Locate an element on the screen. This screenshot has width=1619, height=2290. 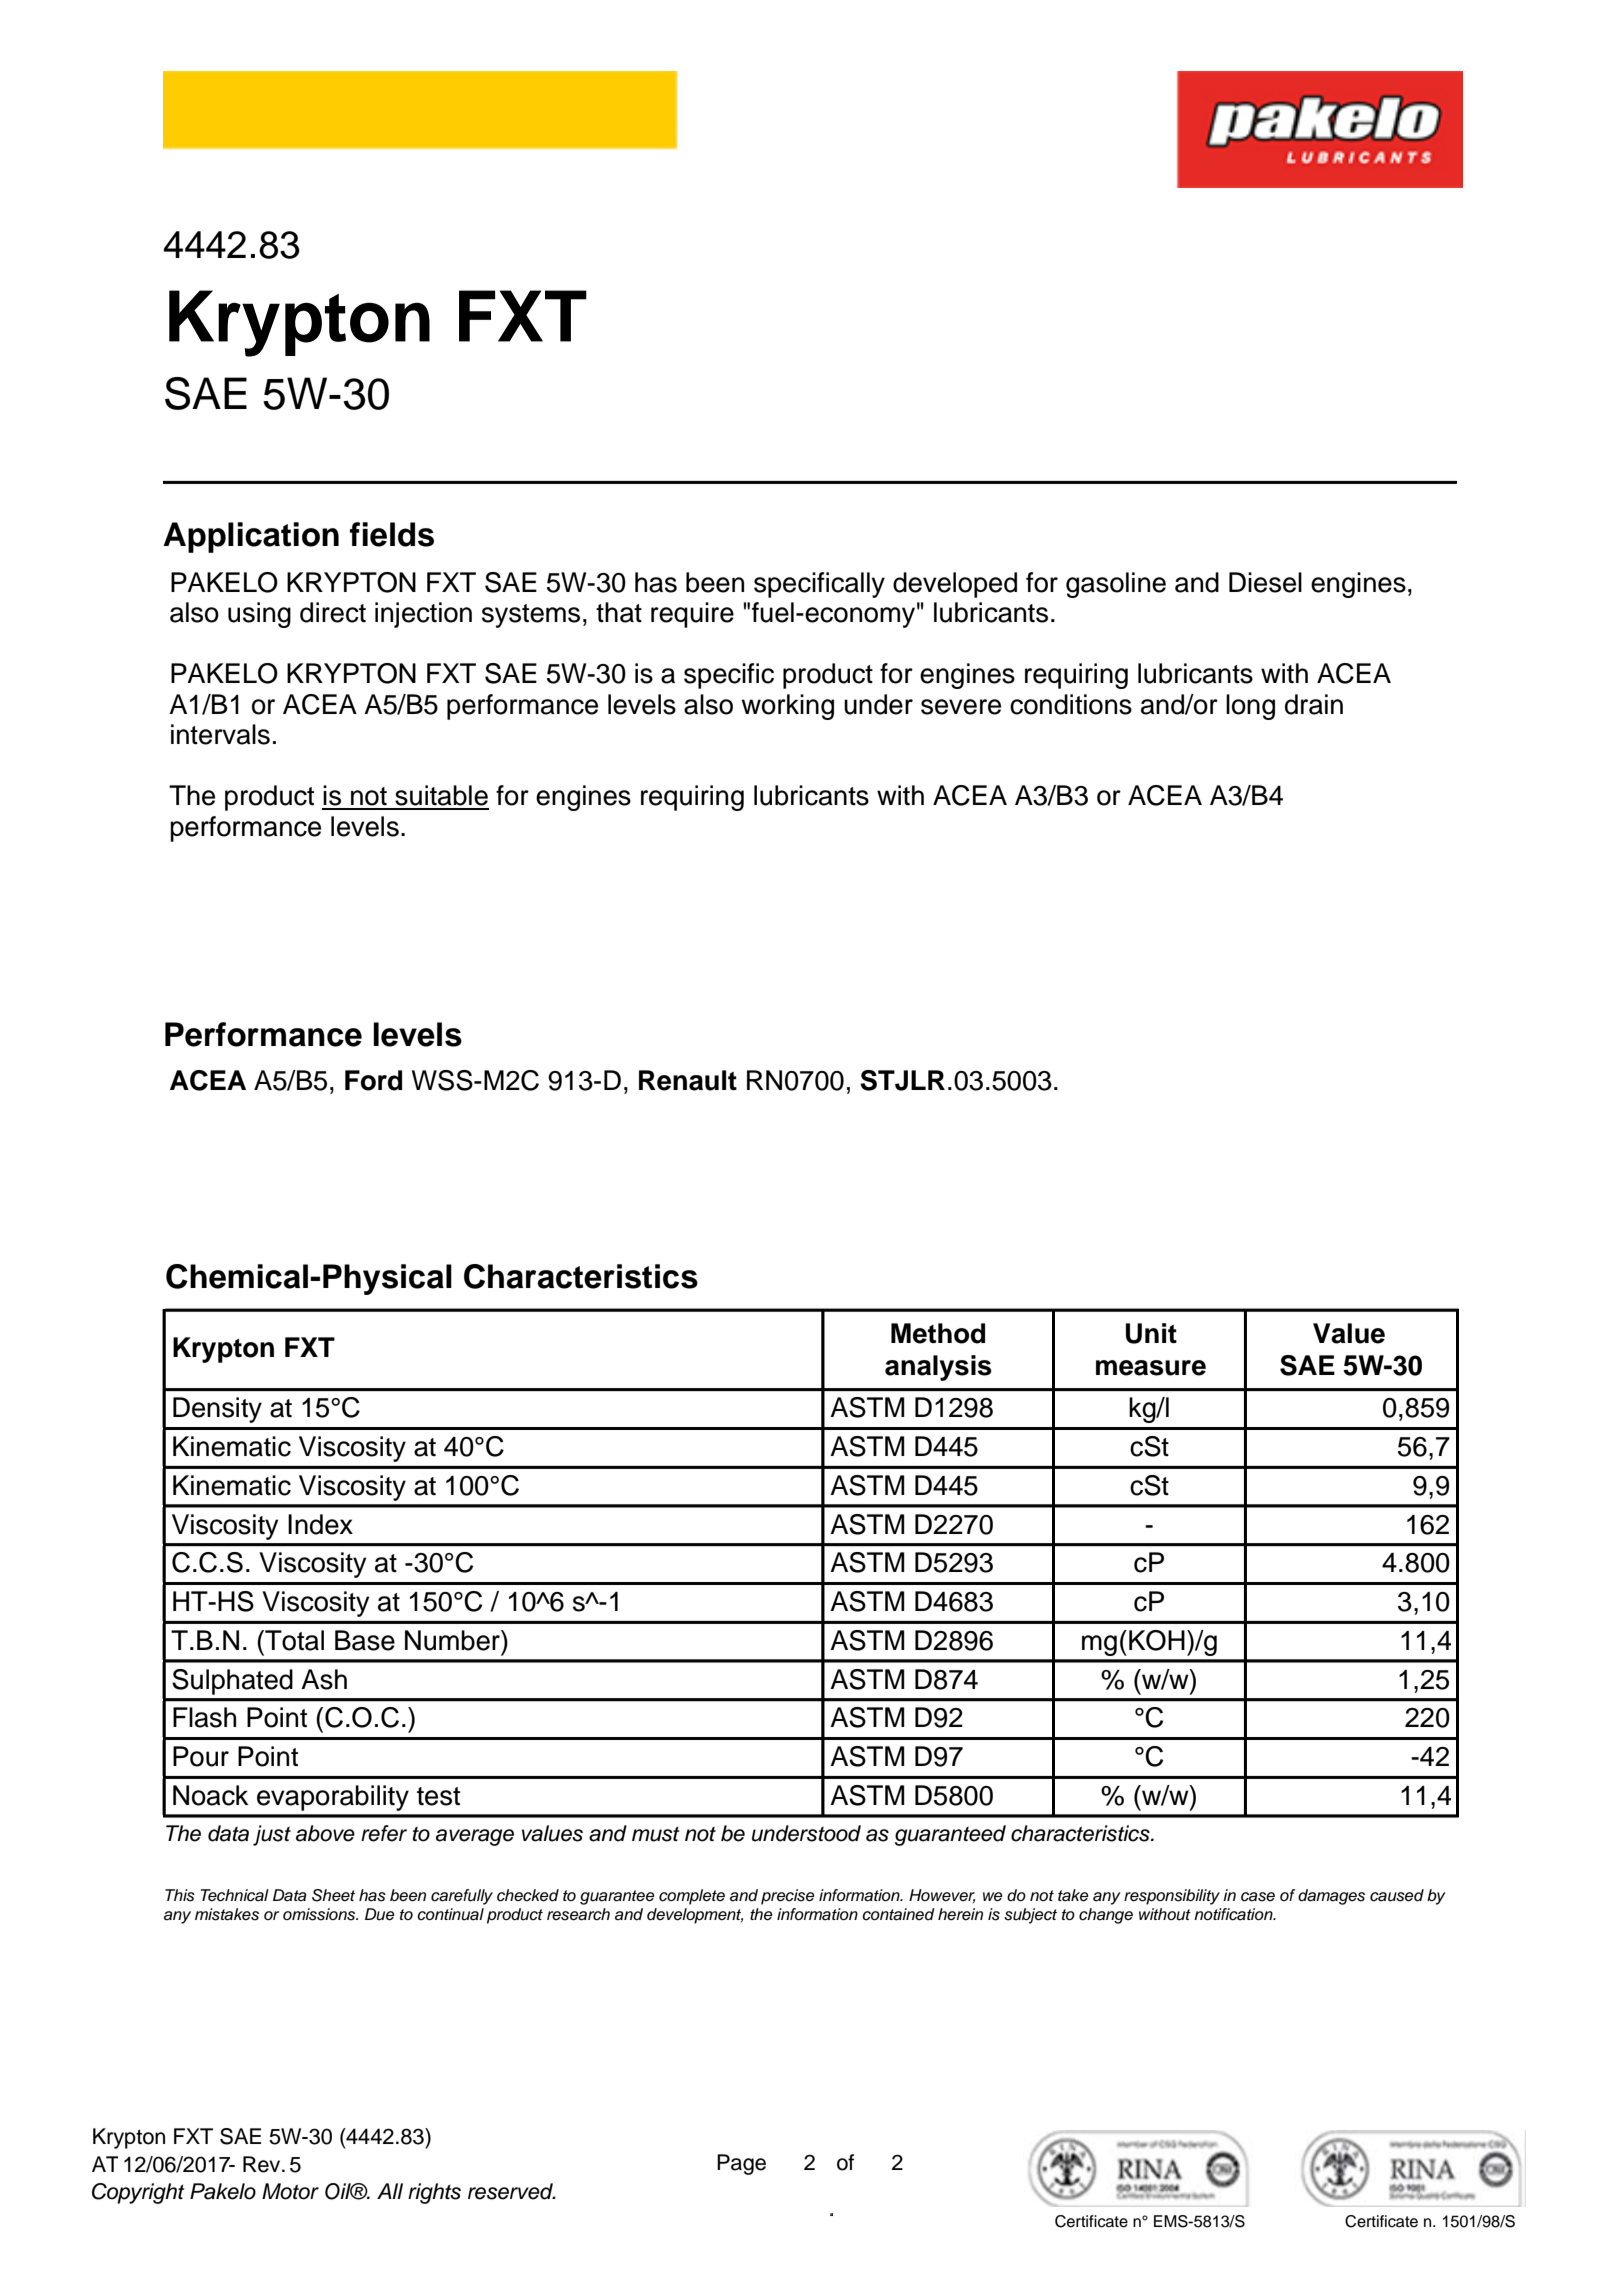
measure is located at coordinates (1151, 1368).
